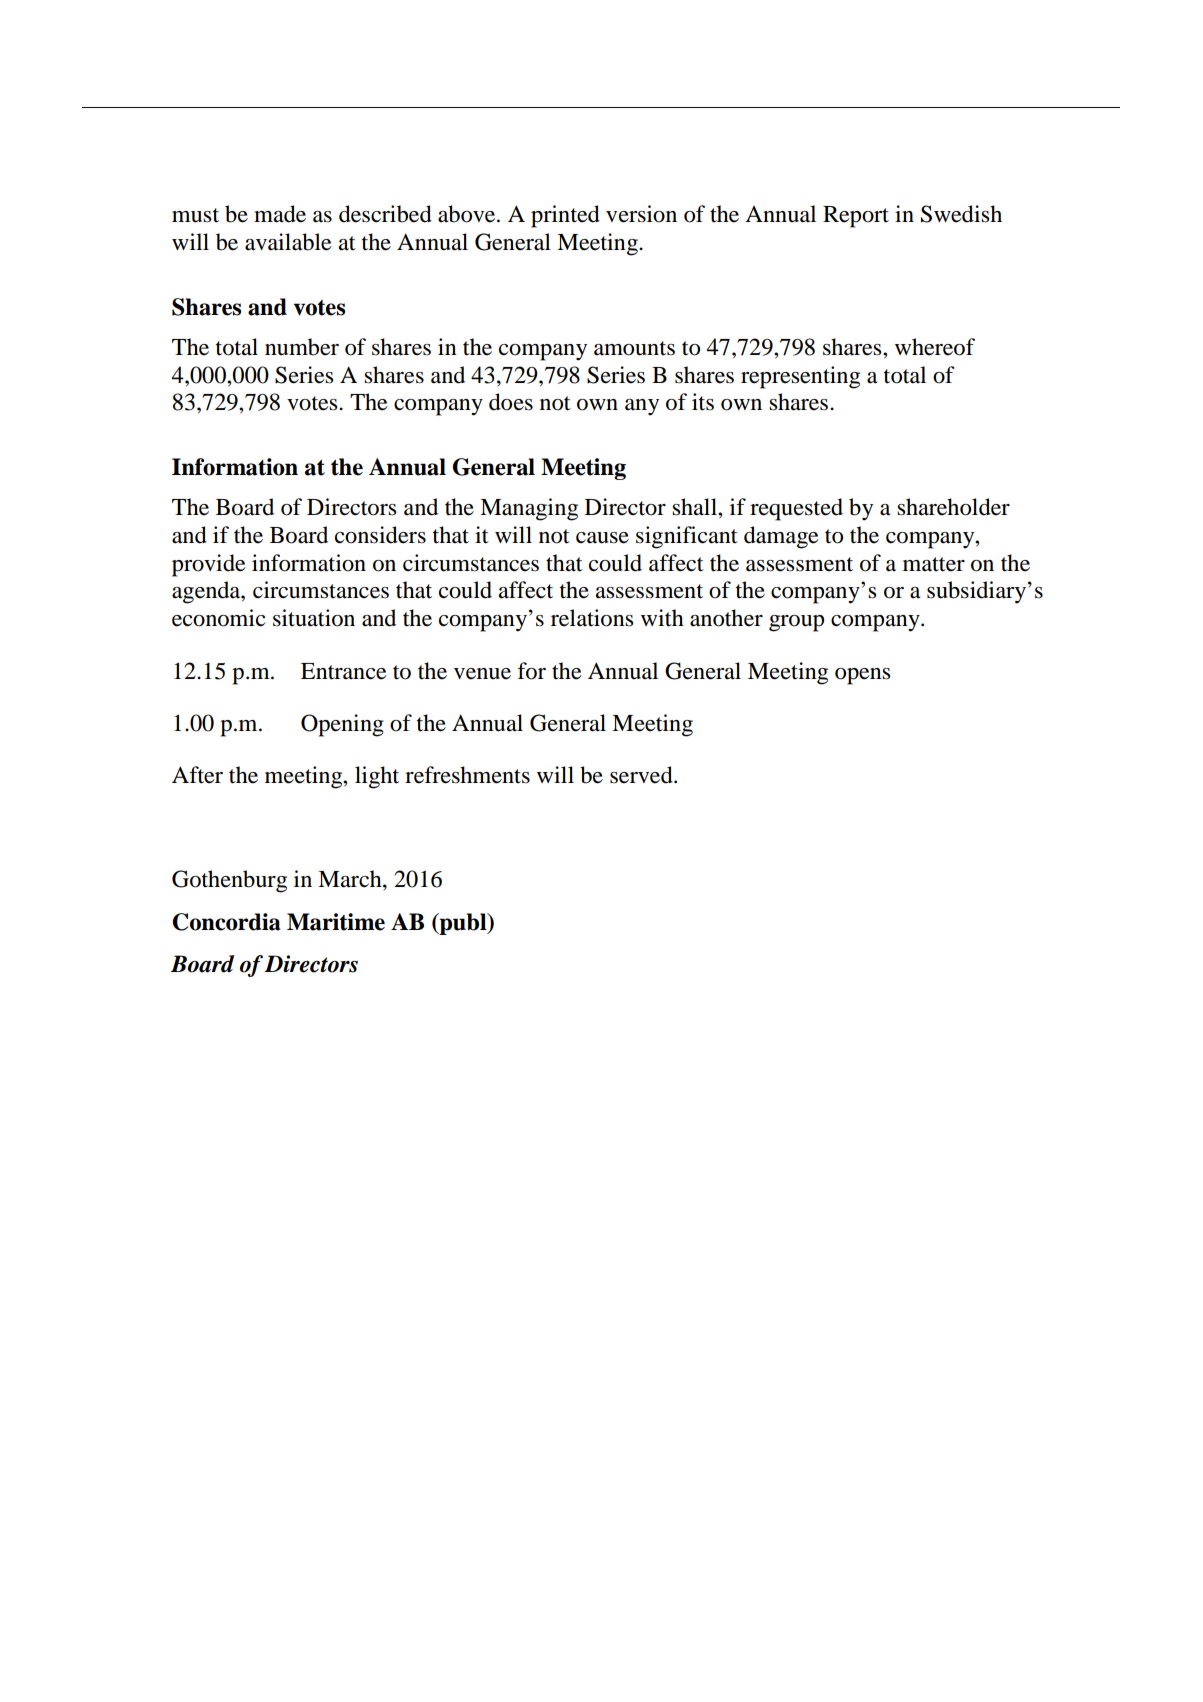  Describe the element at coordinates (856, 217) in the screenshot. I see `Report` at that location.
